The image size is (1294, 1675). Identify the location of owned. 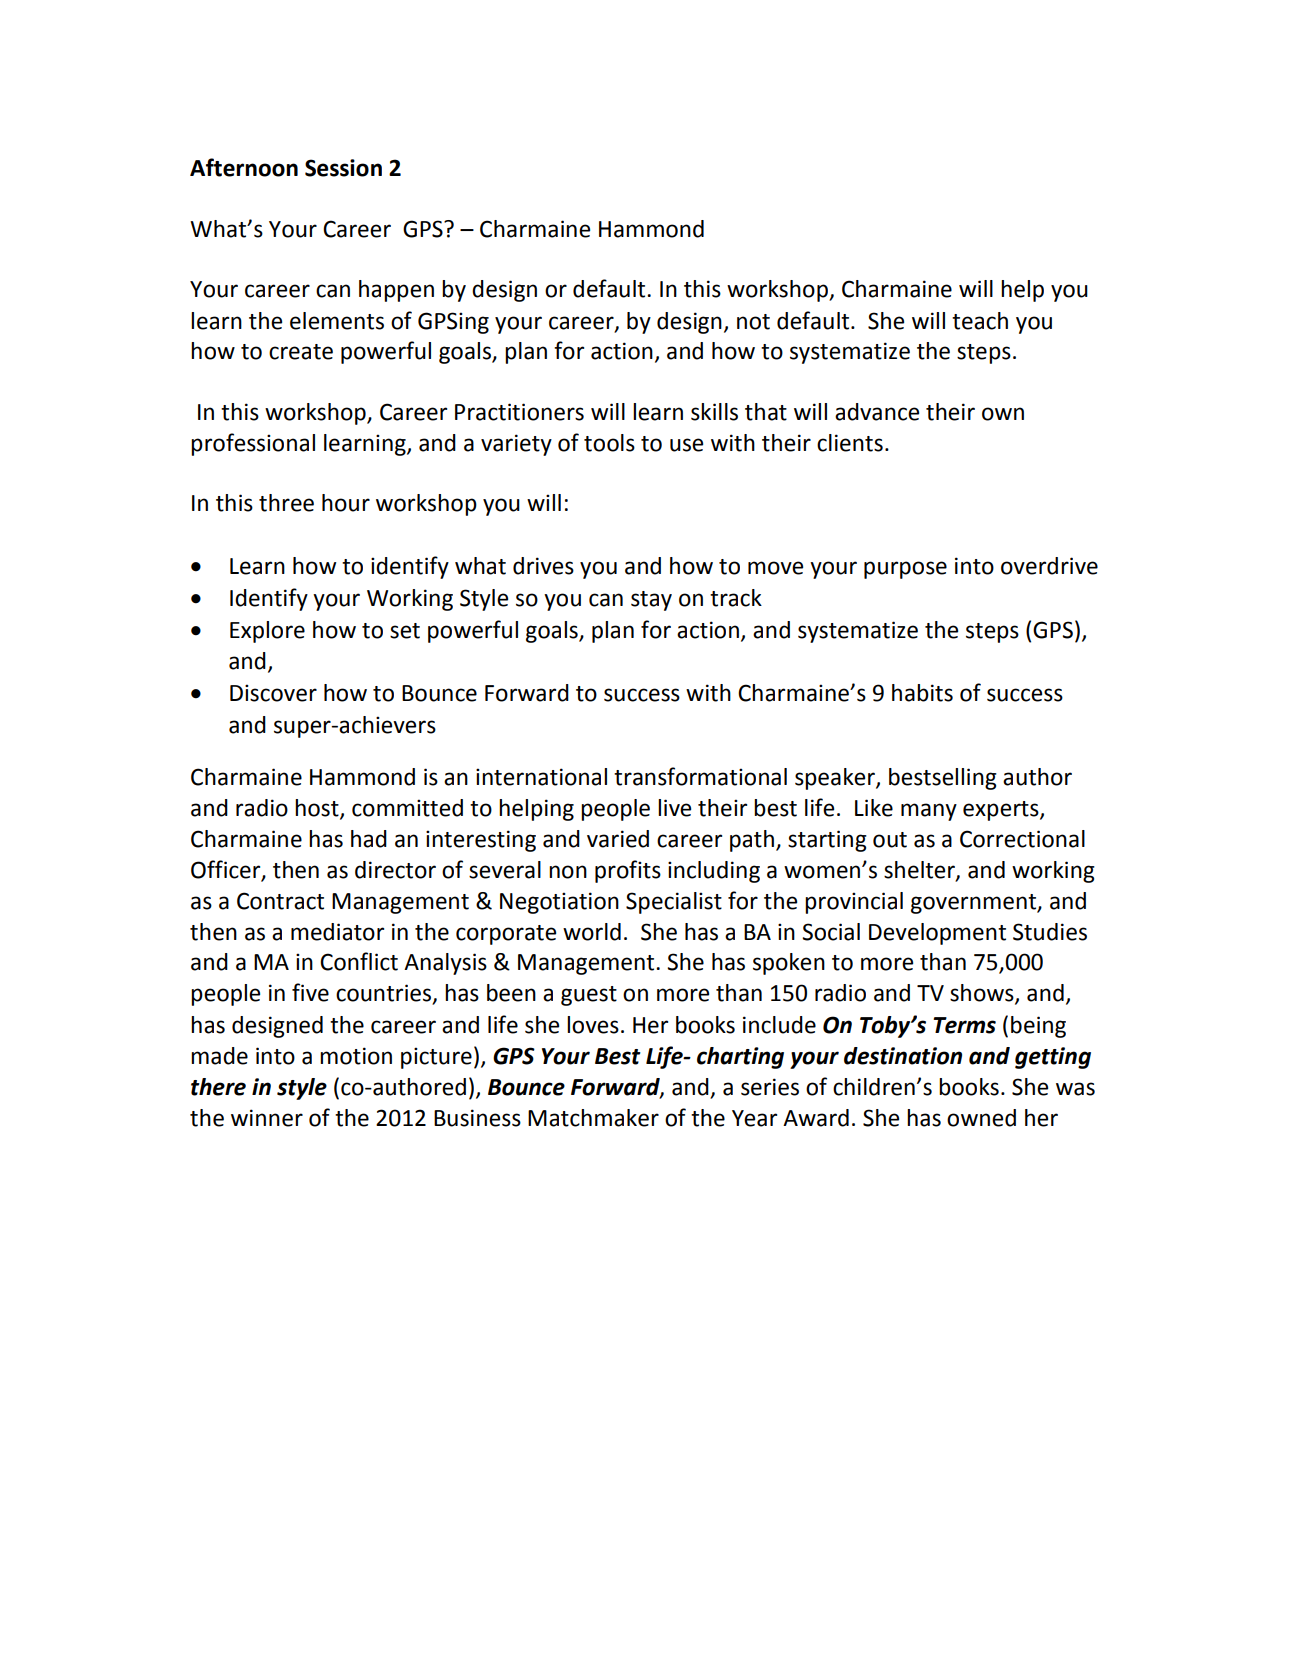
(981, 1118).
